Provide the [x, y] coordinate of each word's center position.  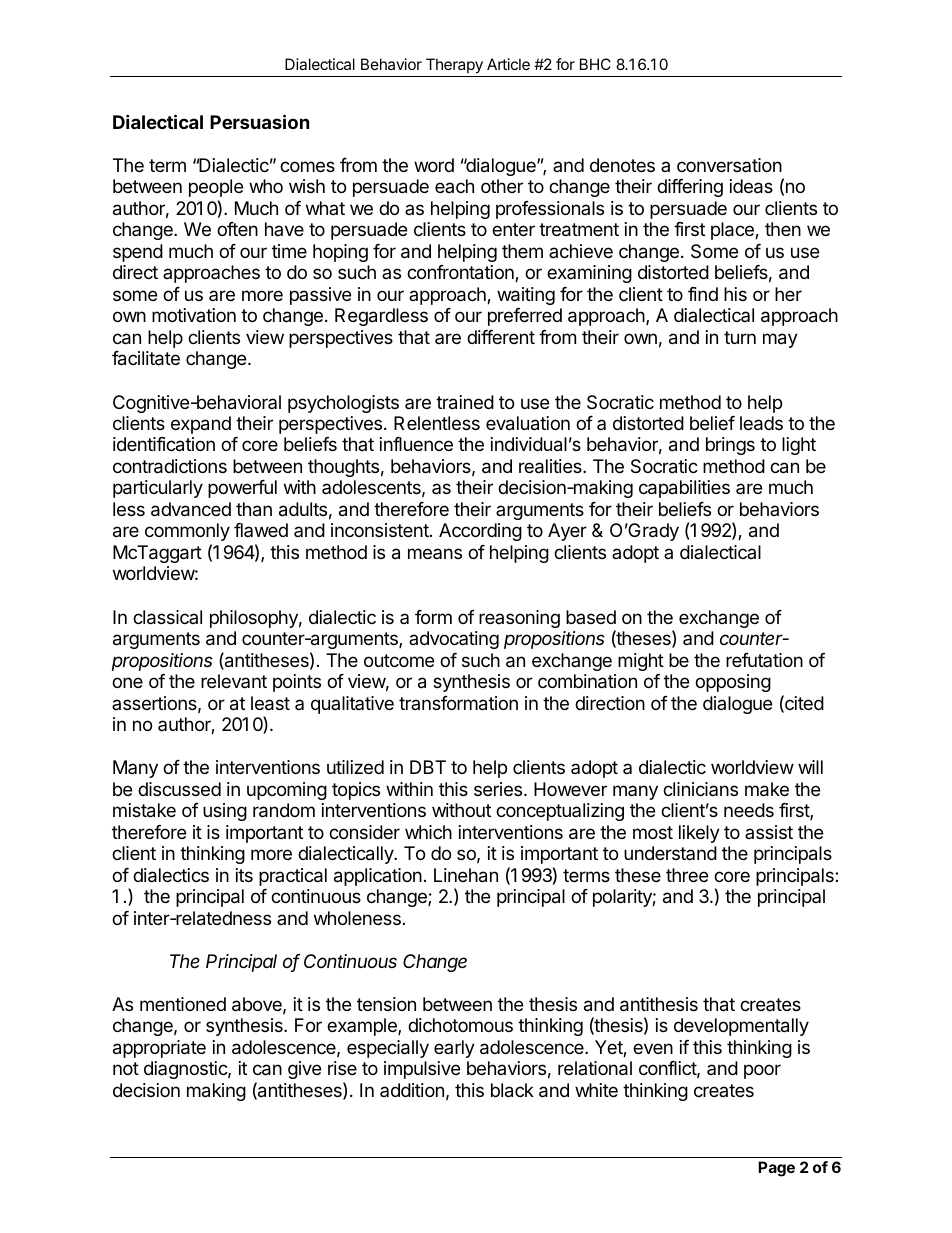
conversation [729, 165]
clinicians [700, 789]
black [512, 1090]
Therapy [454, 66]
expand [201, 425]
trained [465, 402]
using [225, 812]
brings [730, 446]
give [304, 1070]
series [499, 789]
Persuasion [260, 121]
